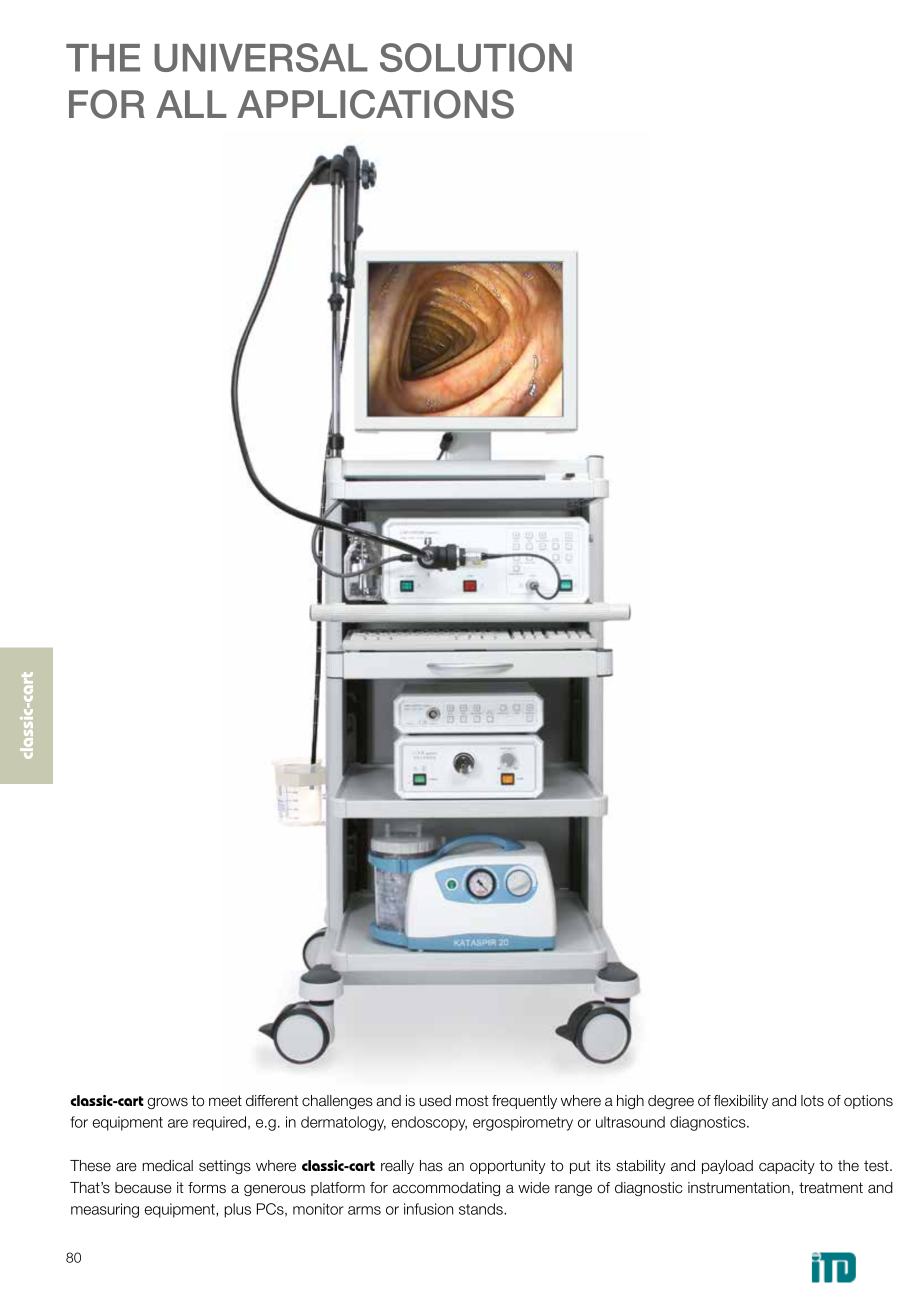 The width and height of the screenshot is (924, 1308). What do you see at coordinates (787, 1167) in the screenshot?
I see `capacity` at bounding box center [787, 1167].
